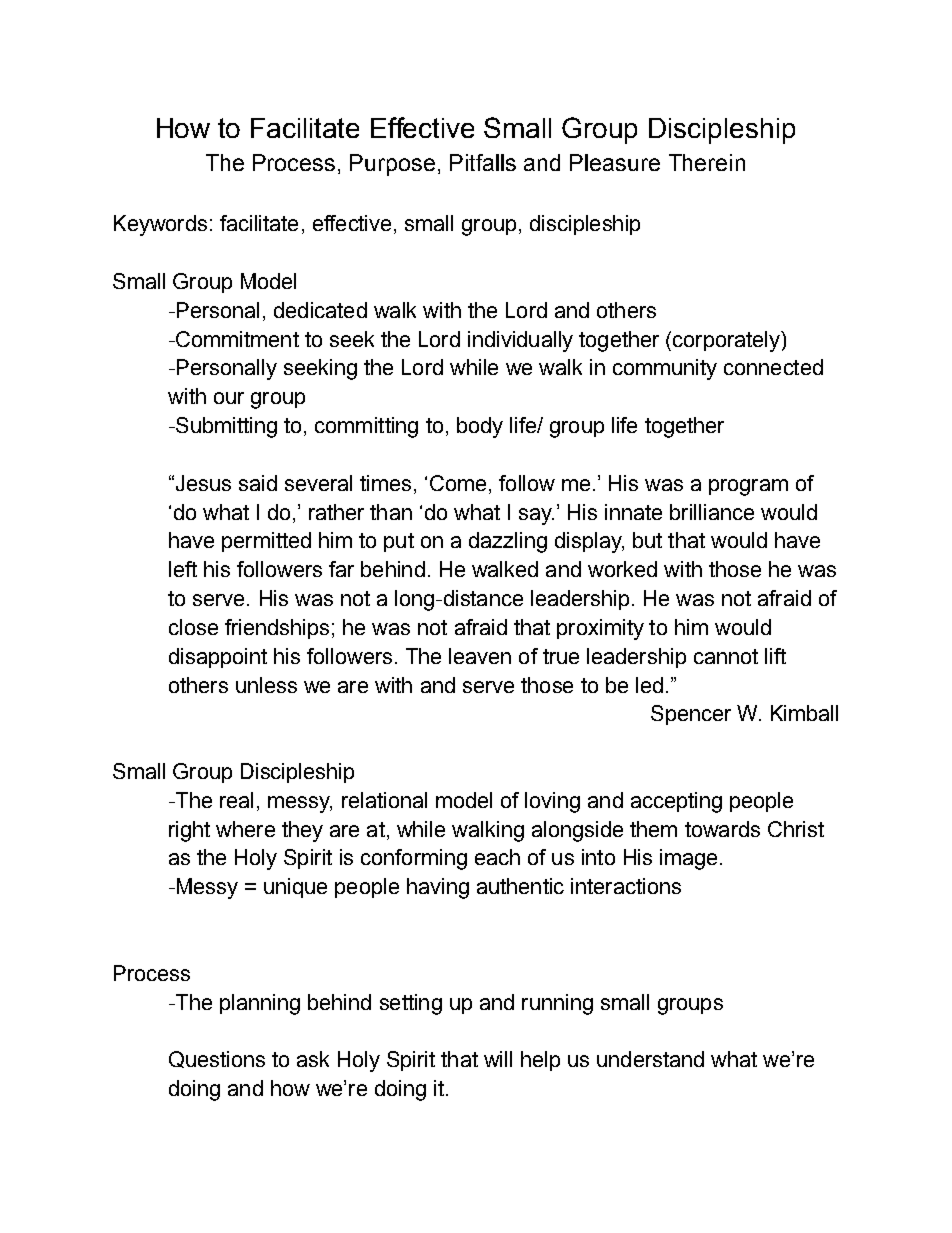 The height and width of the screenshot is (1233, 952). What do you see at coordinates (722, 829) in the screenshot?
I see `towards` at bounding box center [722, 829].
